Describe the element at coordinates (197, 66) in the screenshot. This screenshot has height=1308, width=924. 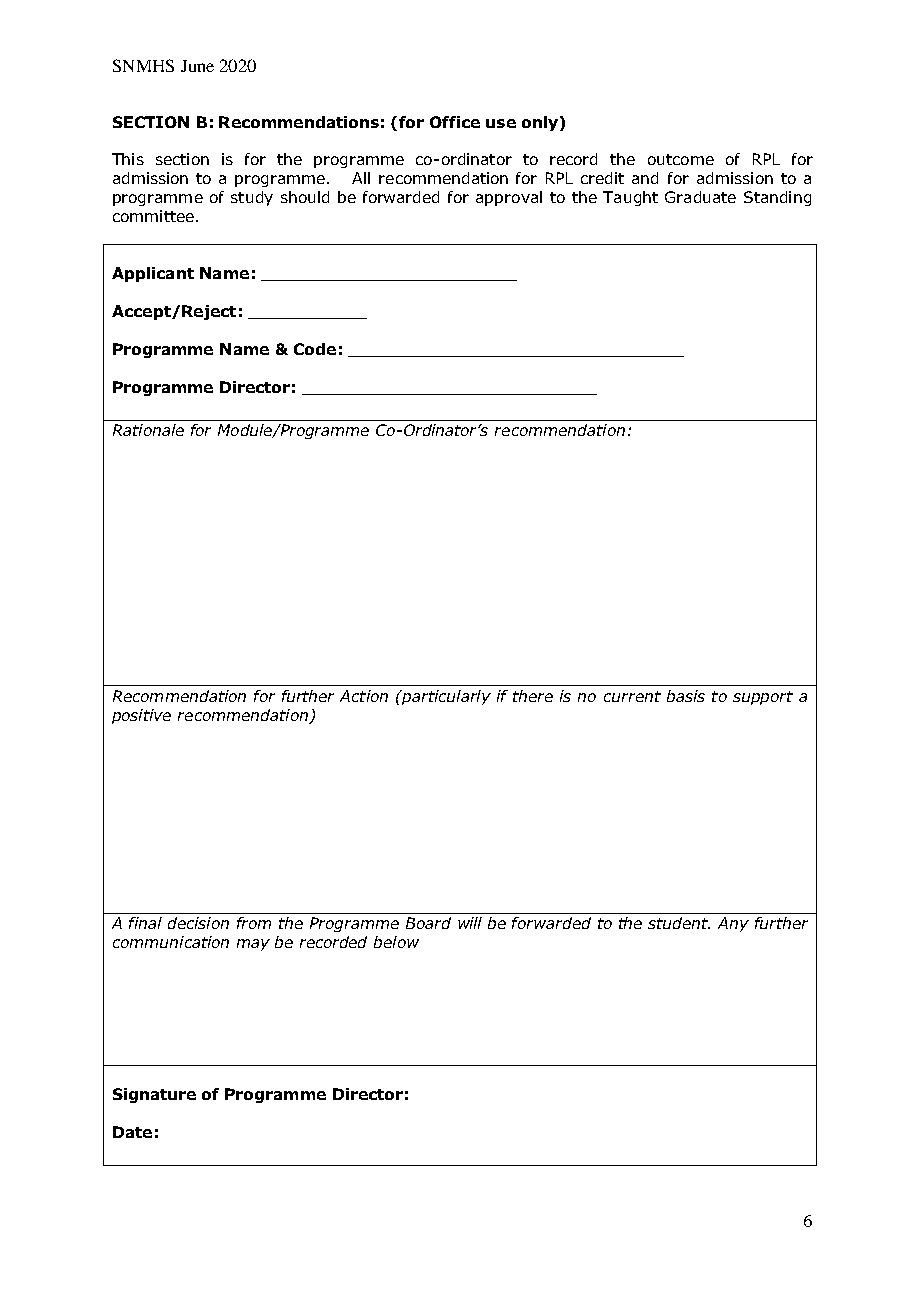
I see `June` at that location.
